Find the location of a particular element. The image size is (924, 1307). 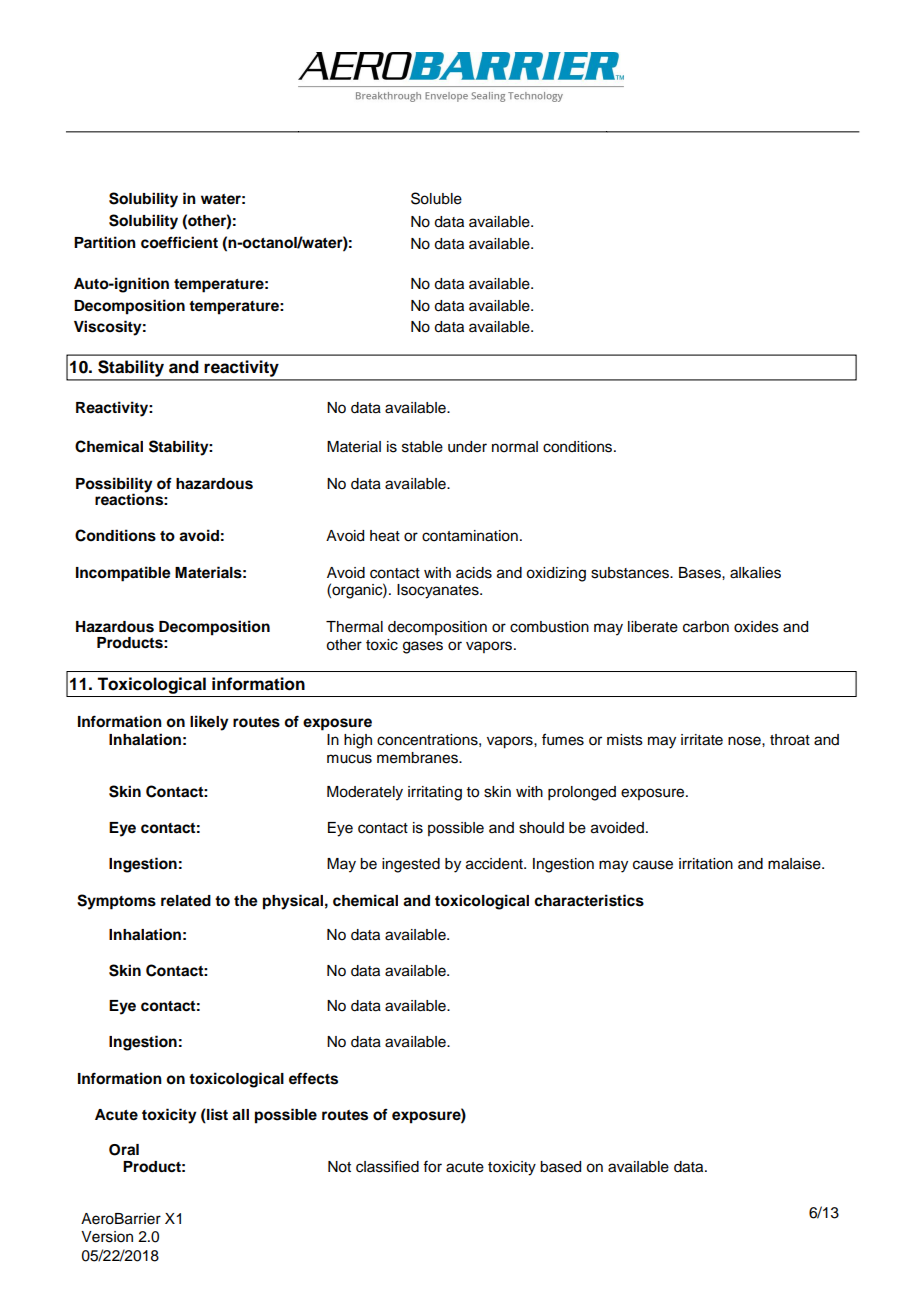

normal is located at coordinates (515, 447).
